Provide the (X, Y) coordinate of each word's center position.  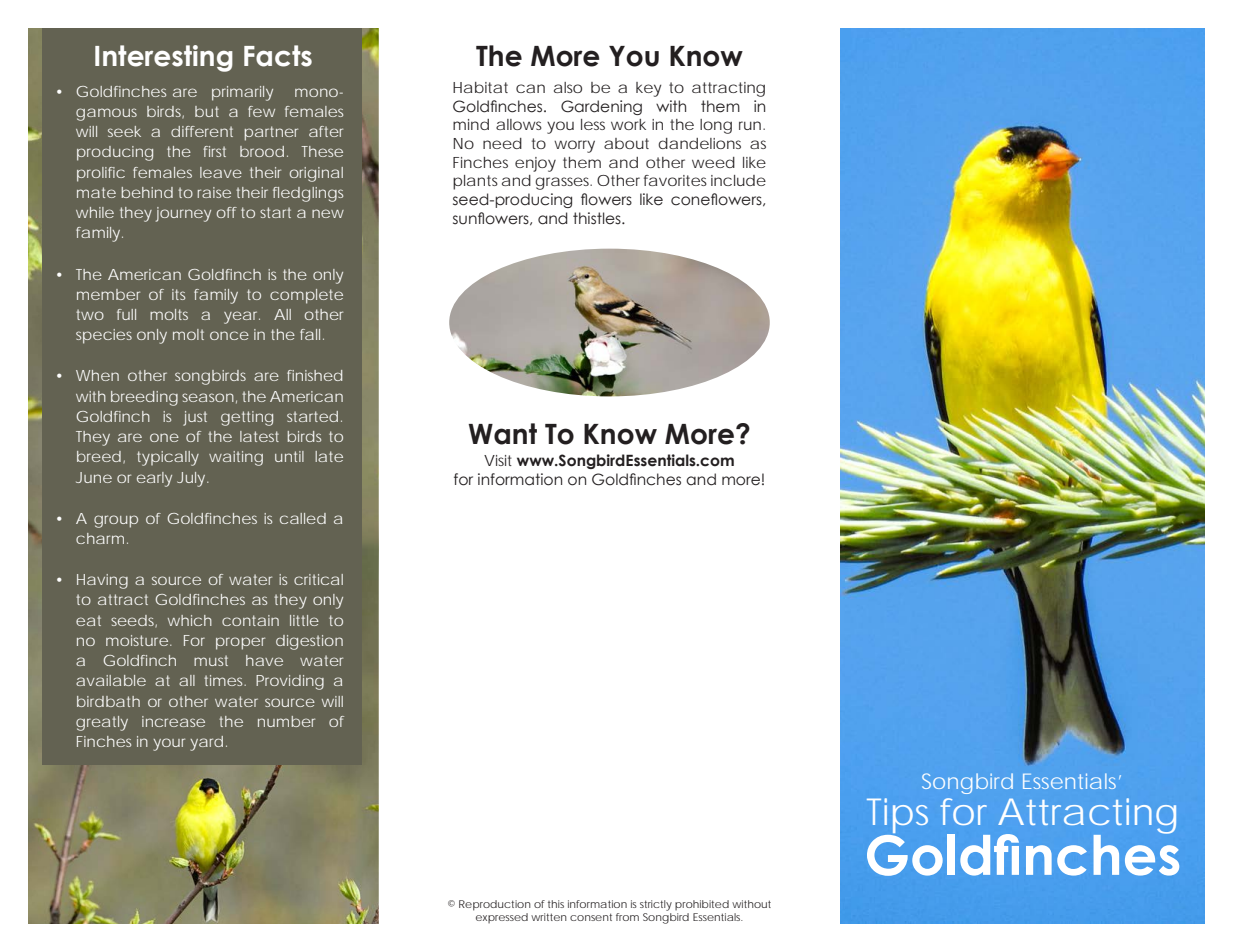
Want (503, 434)
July (192, 479)
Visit (498, 460)
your (169, 744)
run (750, 125)
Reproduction (495, 905)
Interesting (164, 58)
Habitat (480, 87)
